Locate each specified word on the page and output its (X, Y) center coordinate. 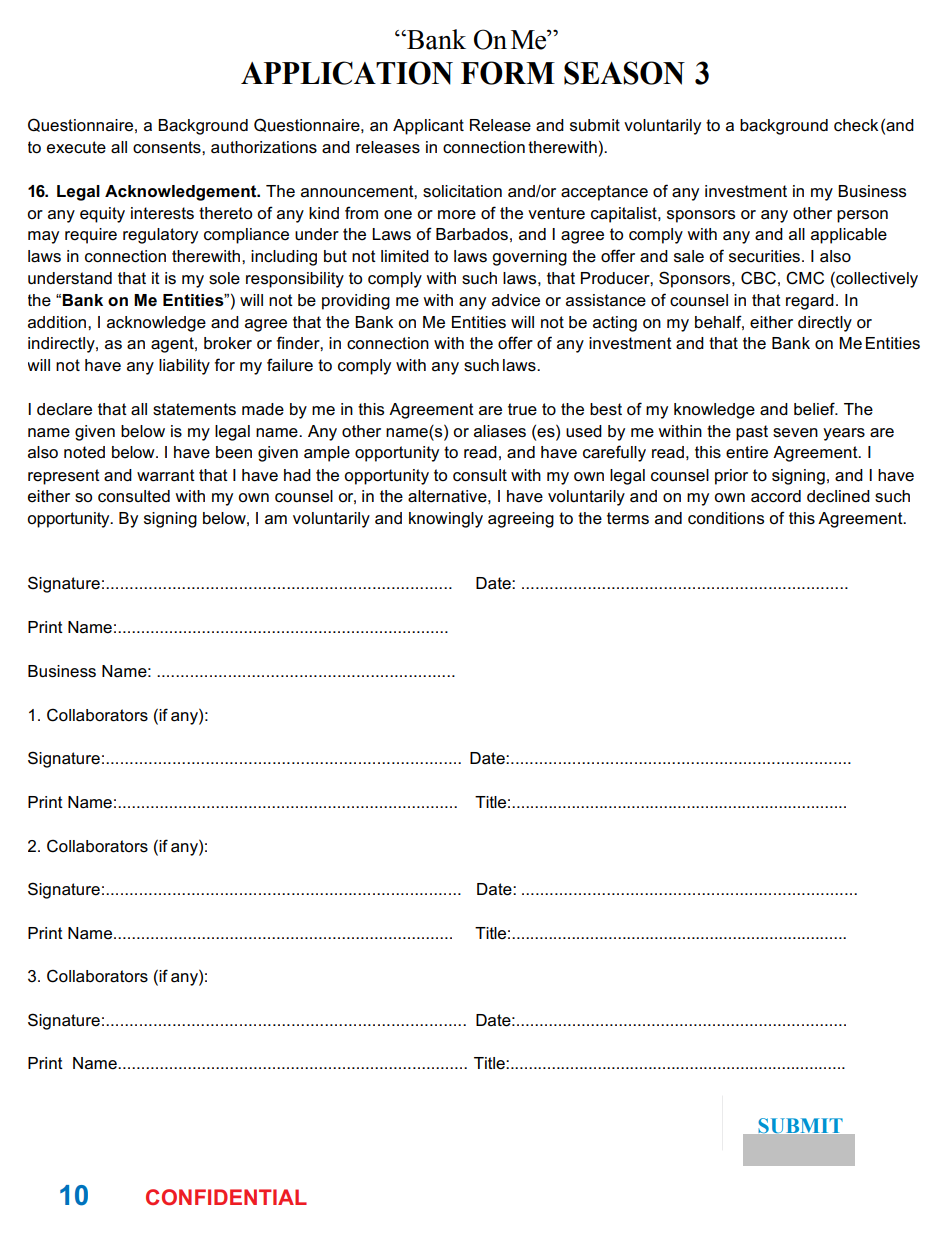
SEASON (624, 73)
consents (168, 147)
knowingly (446, 520)
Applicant (428, 127)
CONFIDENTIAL (226, 1197)
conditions (726, 518)
